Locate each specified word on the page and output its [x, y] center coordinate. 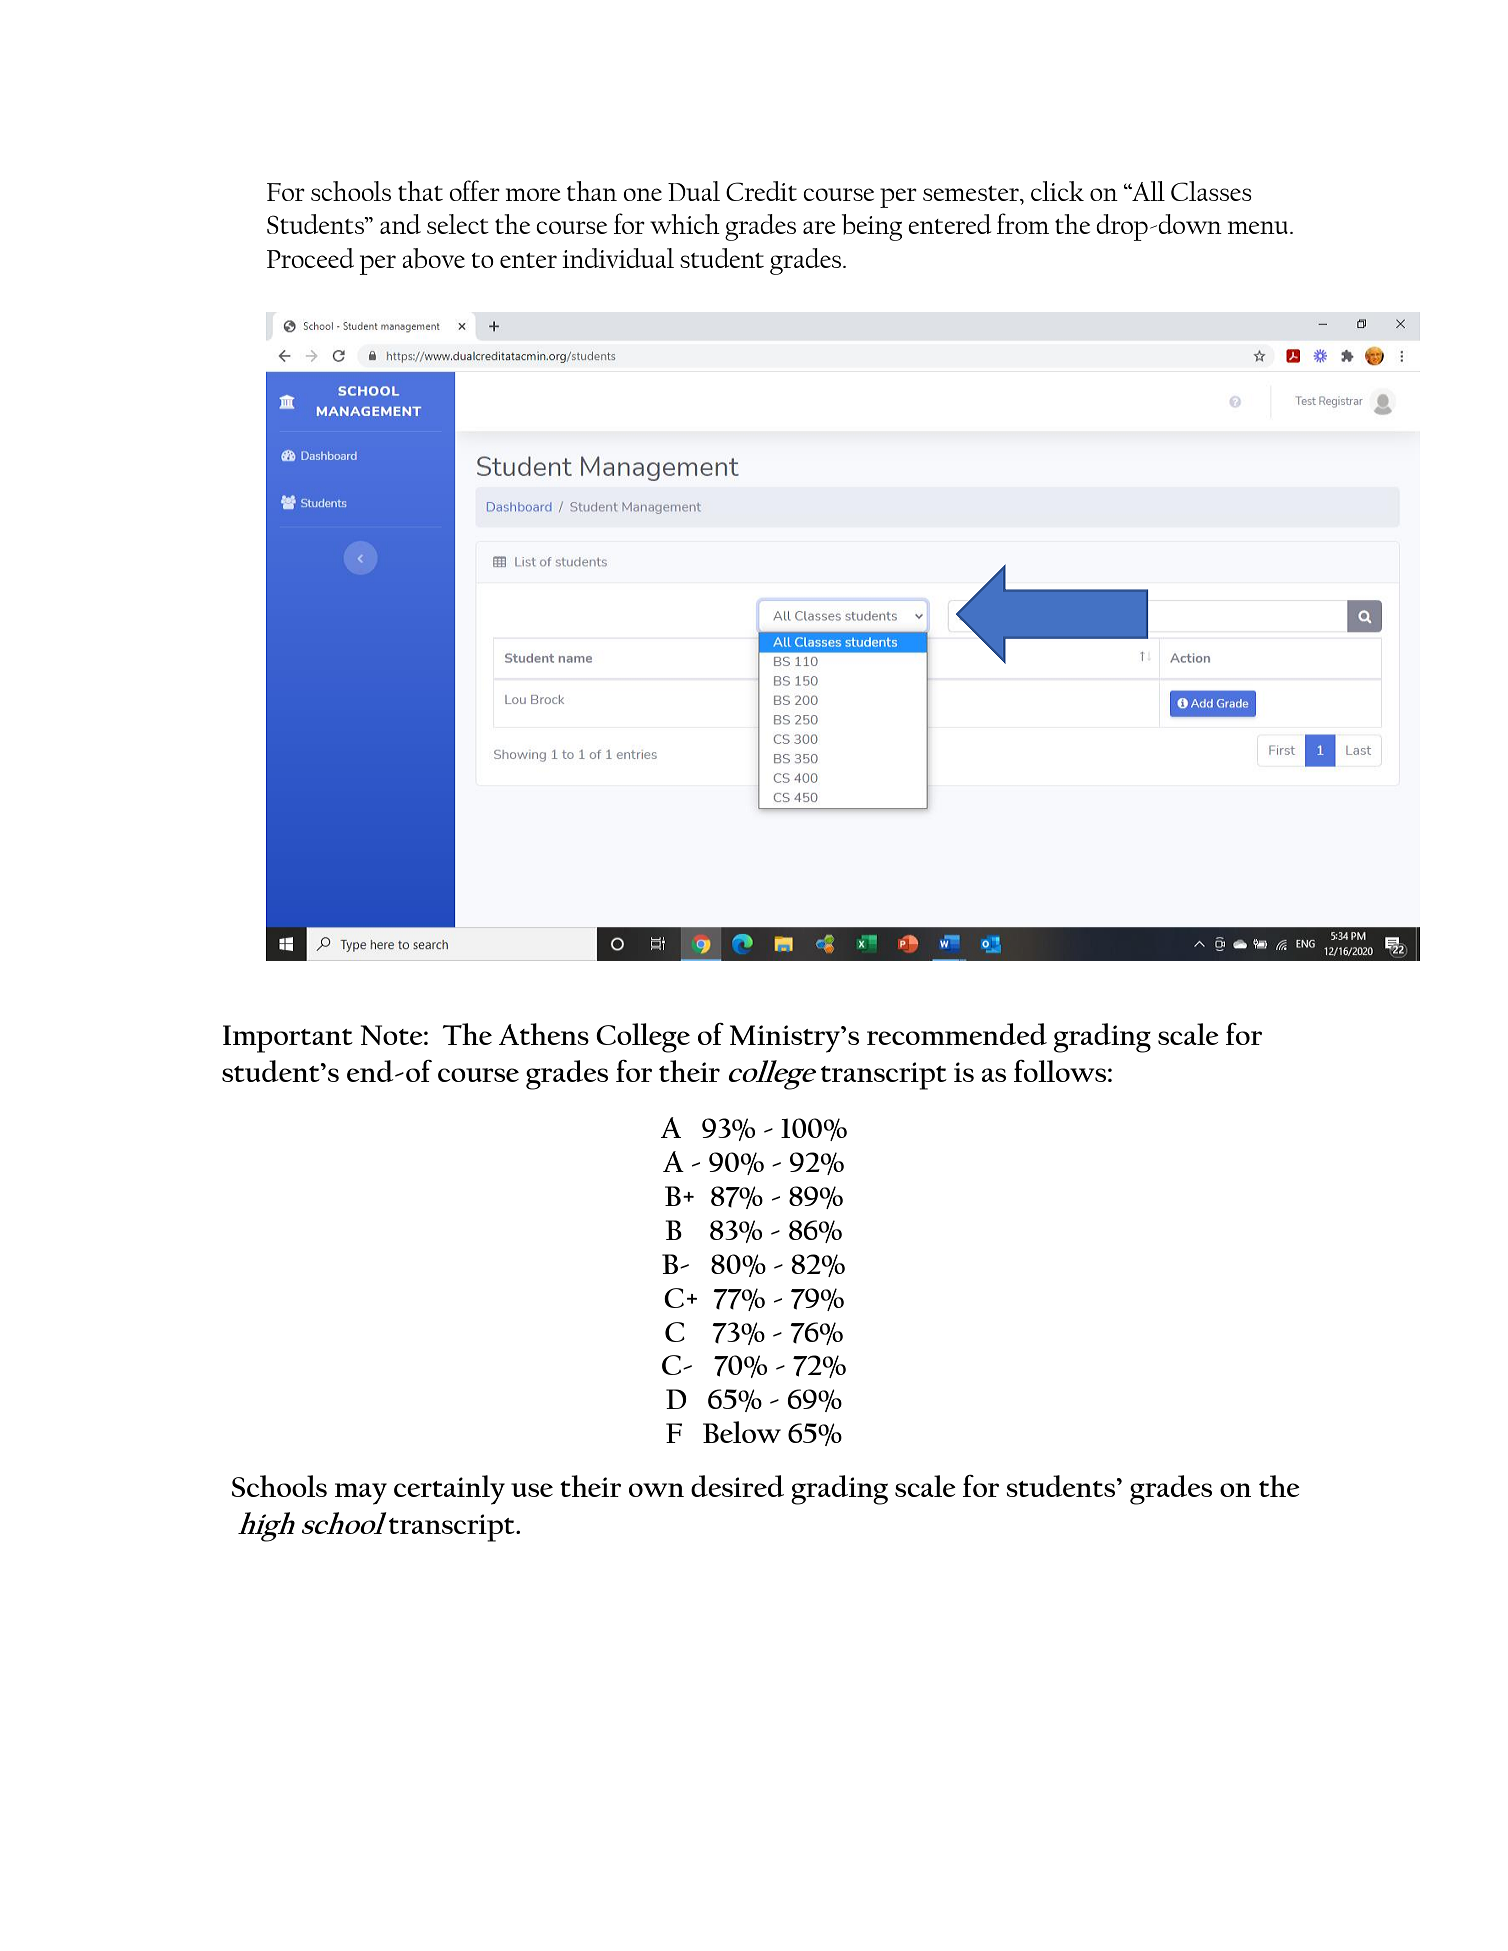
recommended [957, 1034]
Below [742, 1432]
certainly [449, 1490]
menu [1258, 227]
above [433, 258]
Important [288, 1039]
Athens [544, 1034]
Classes [1211, 191]
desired [737, 1486]
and [400, 224]
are [819, 227]
